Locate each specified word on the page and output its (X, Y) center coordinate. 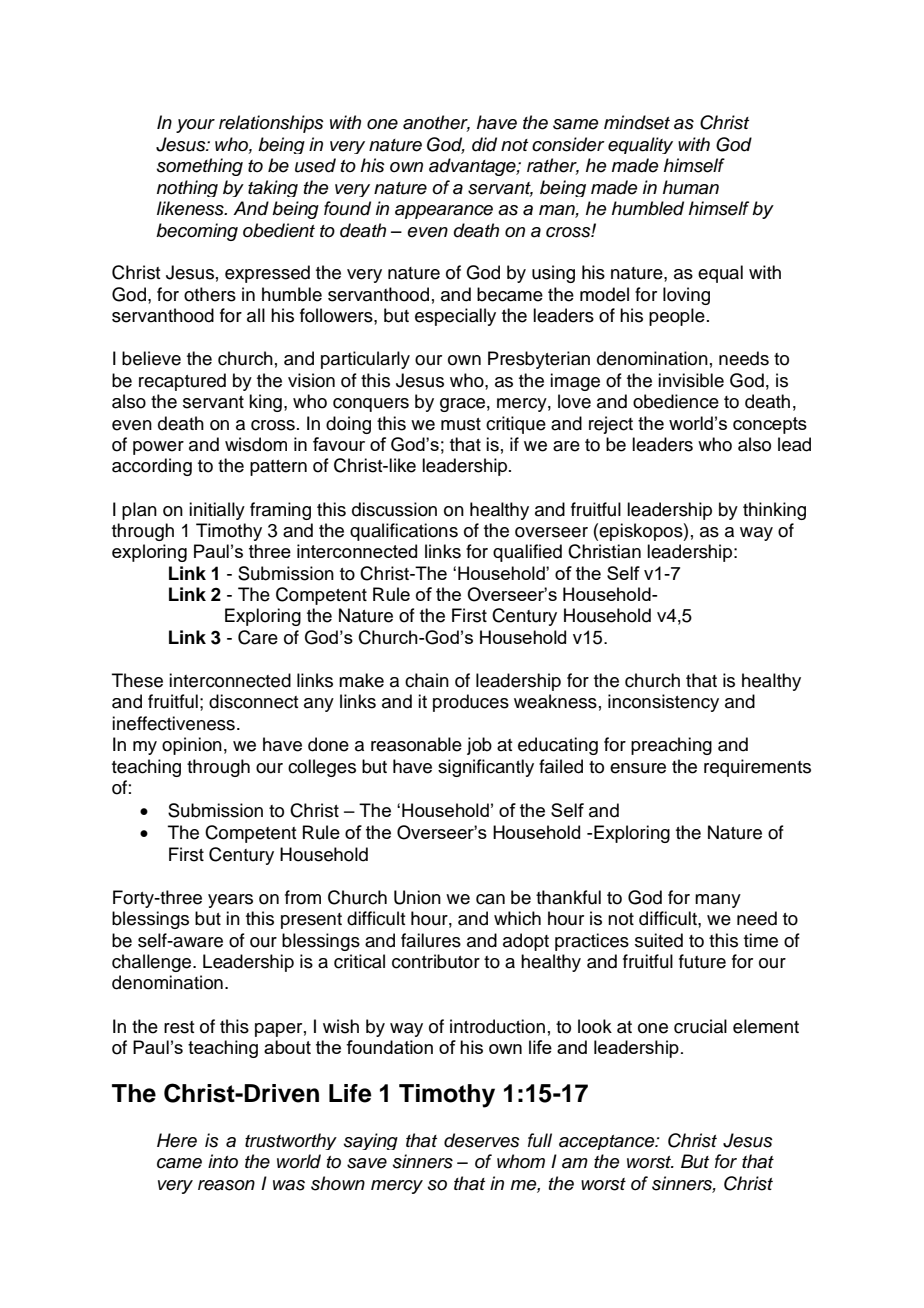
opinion (192, 746)
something (200, 167)
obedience (676, 401)
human (691, 187)
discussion (394, 509)
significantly (486, 768)
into (223, 1161)
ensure (638, 768)
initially (217, 511)
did (484, 144)
